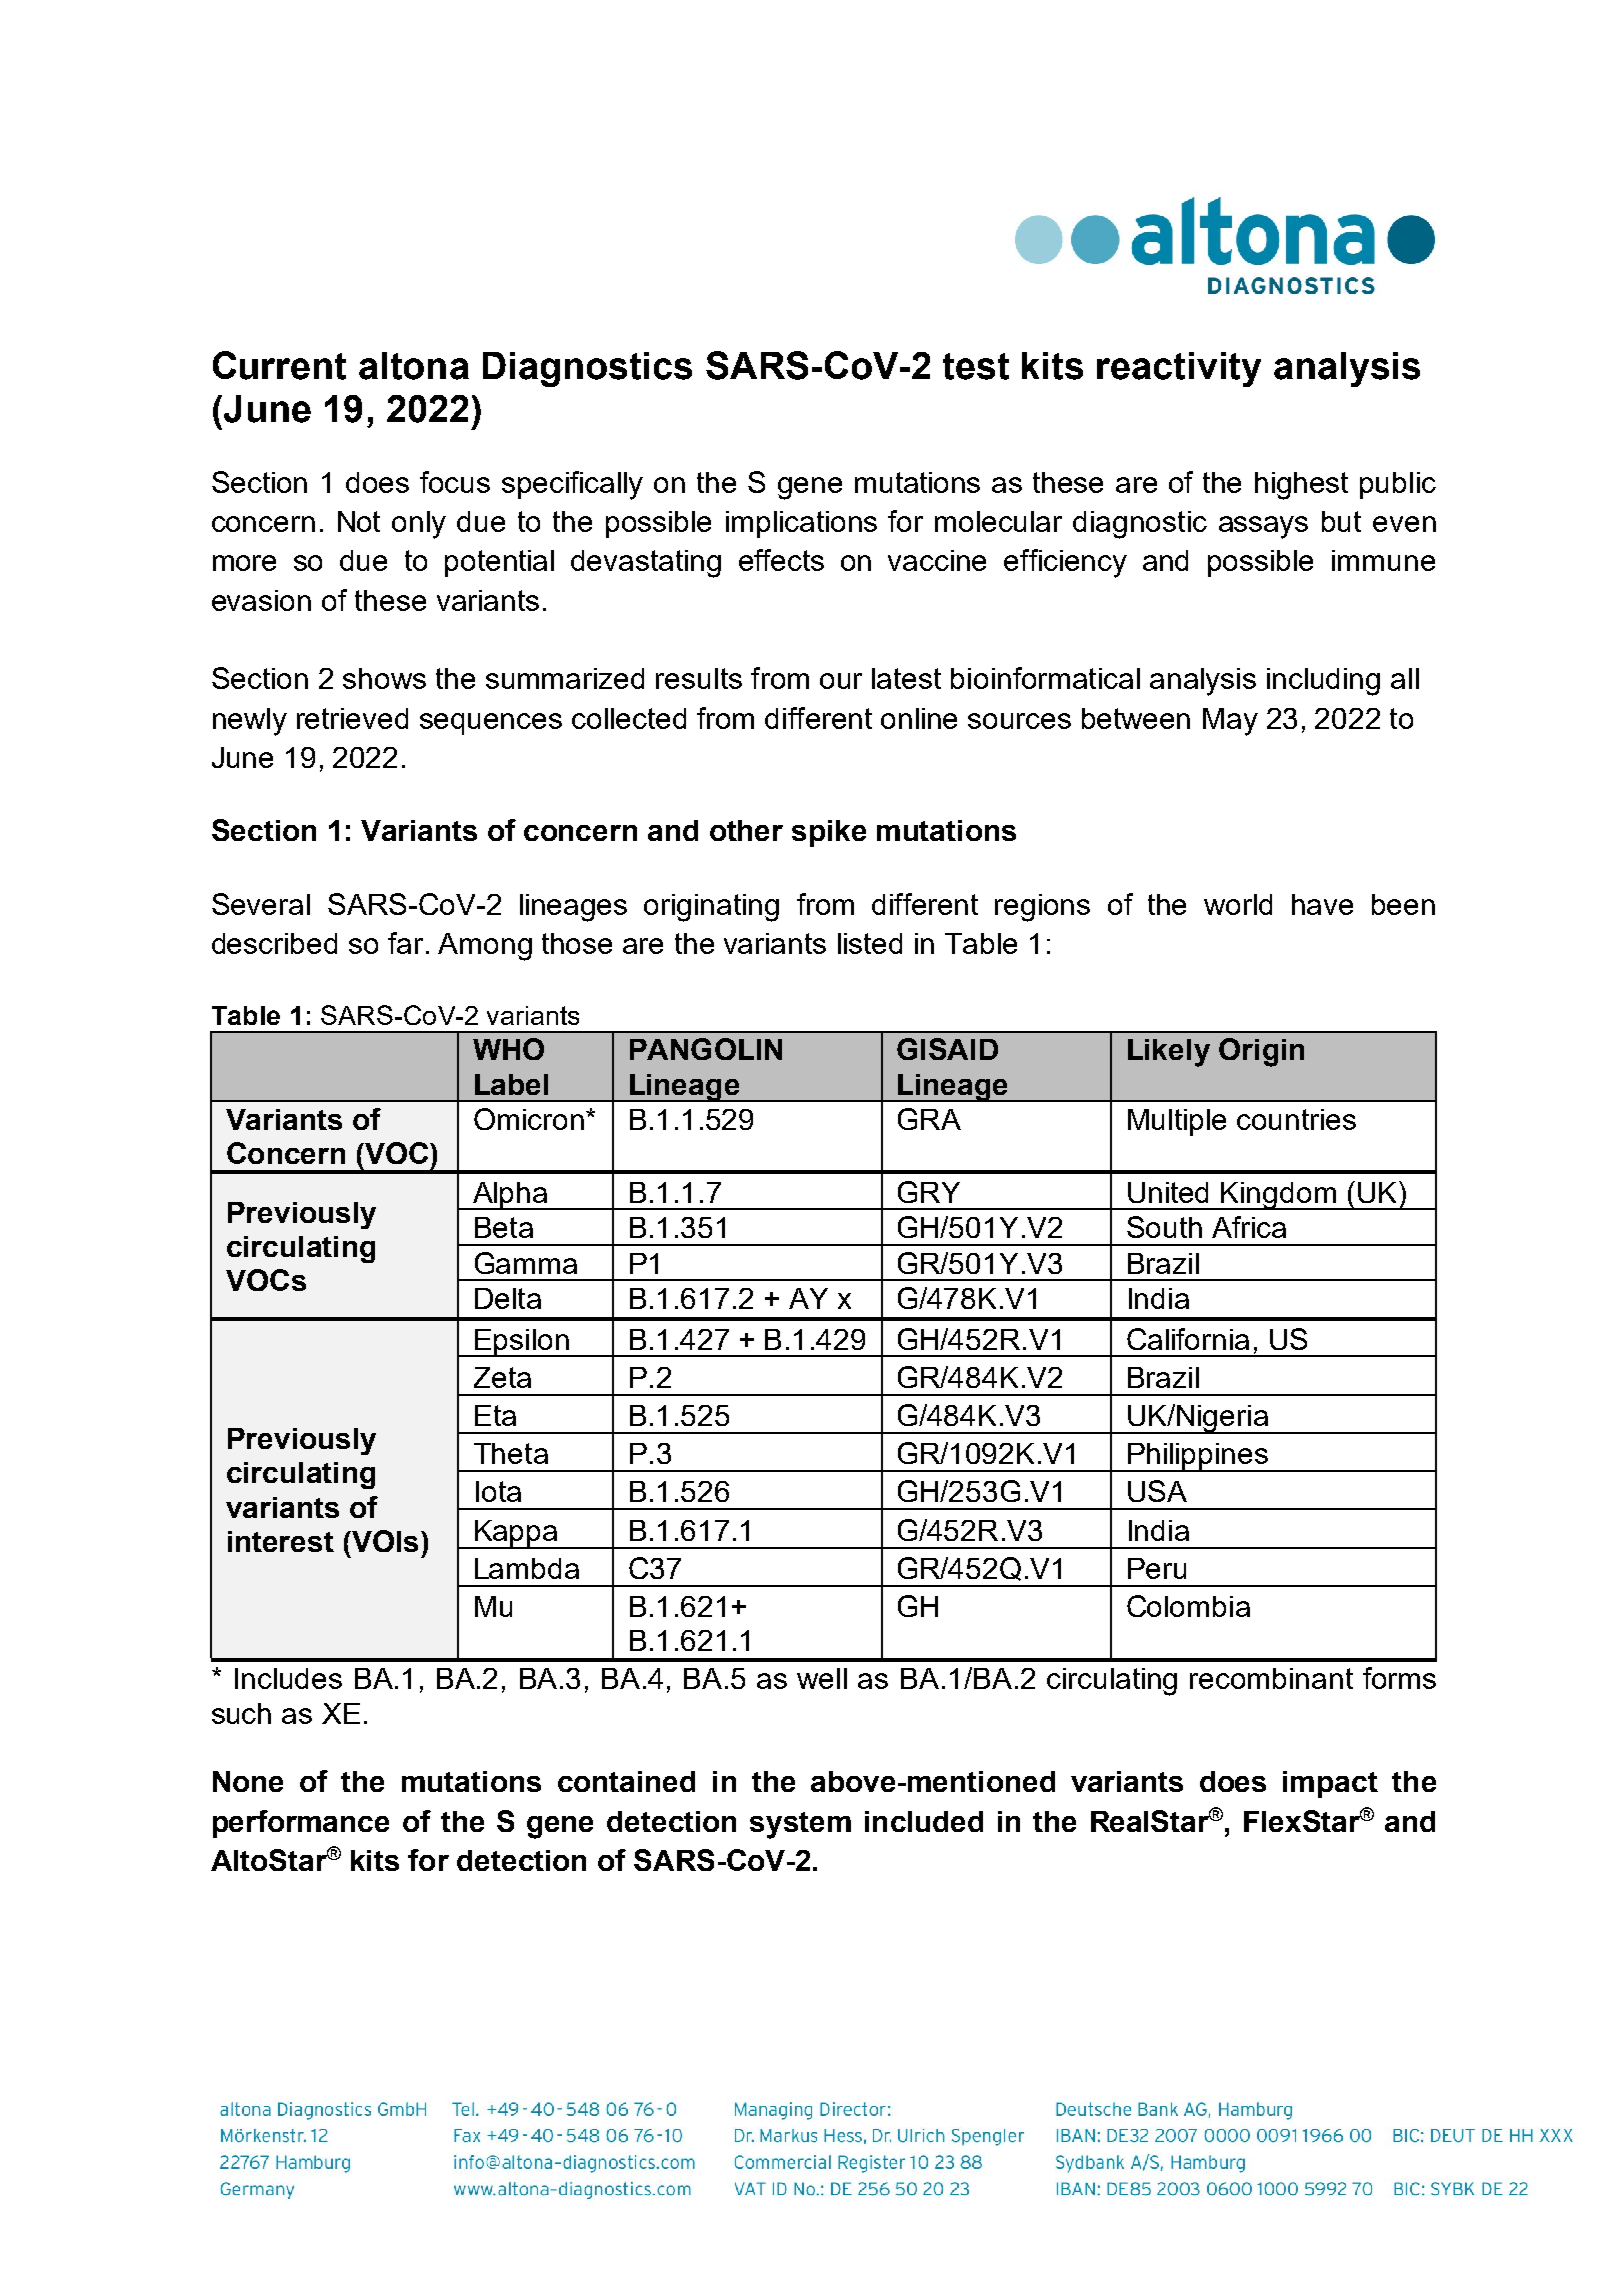 This screenshot has height=2276, width=1609. I want to click on impact, so click(1330, 1784).
